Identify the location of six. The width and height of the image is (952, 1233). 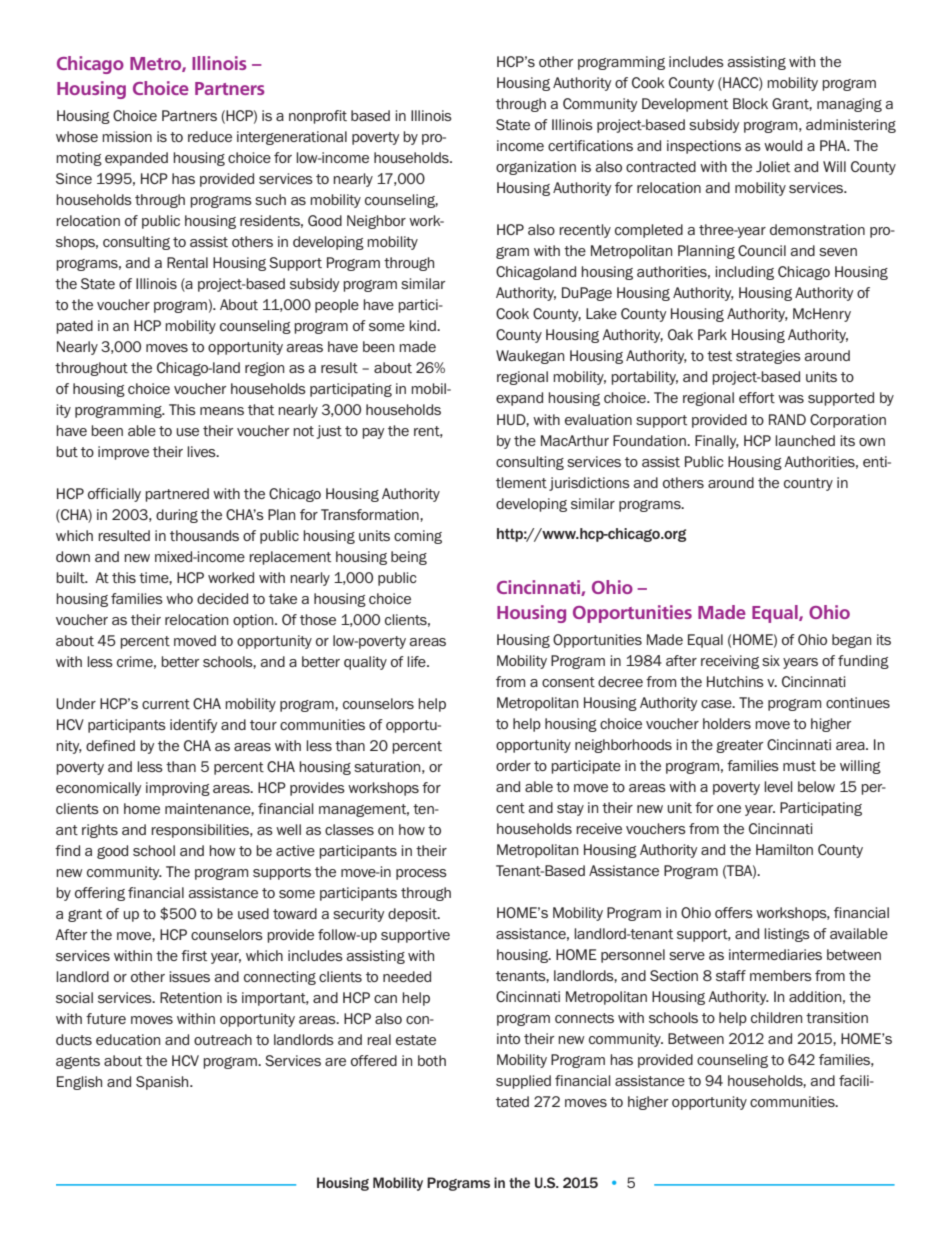
(771, 660).
